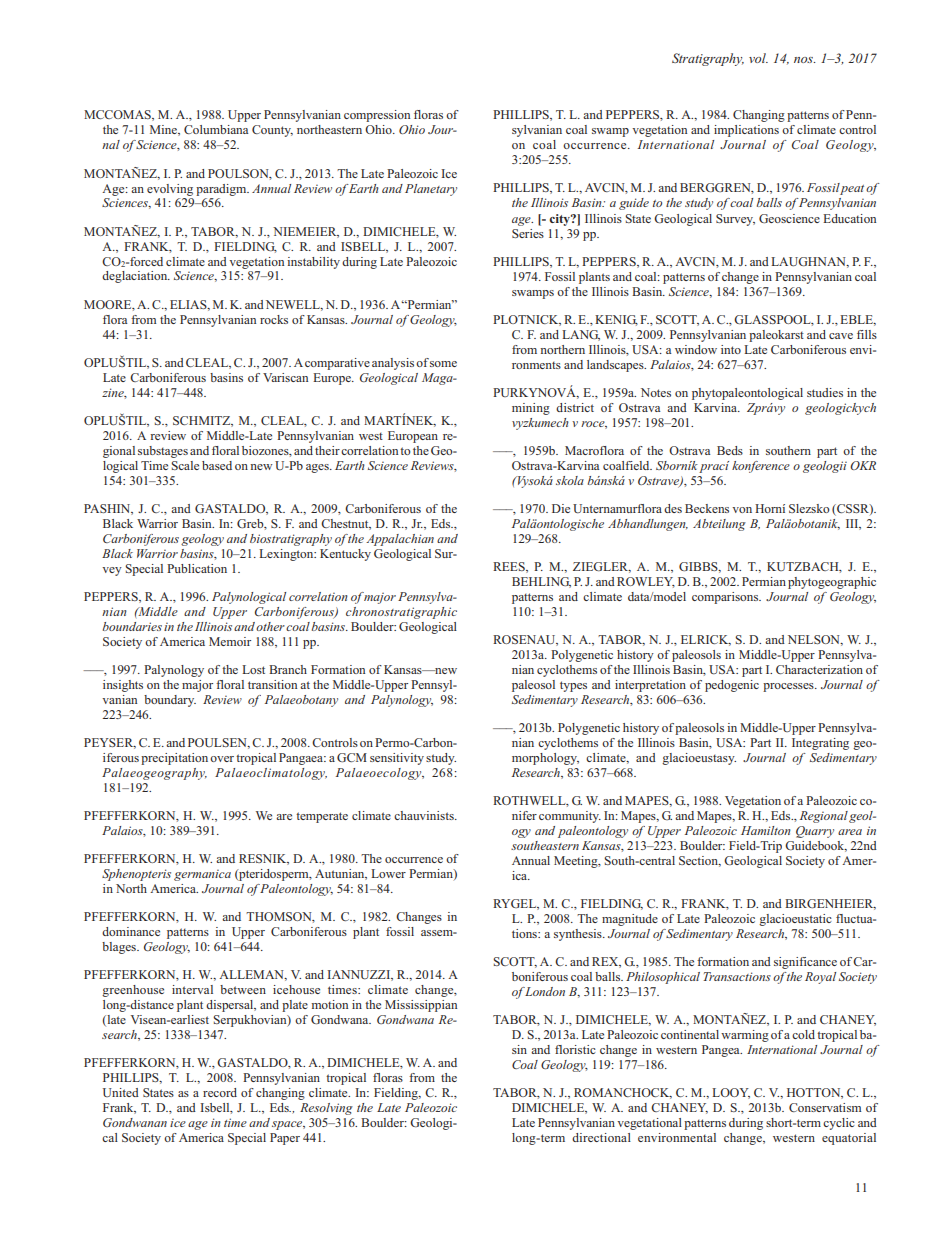  I want to click on peat, so click(851, 189).
